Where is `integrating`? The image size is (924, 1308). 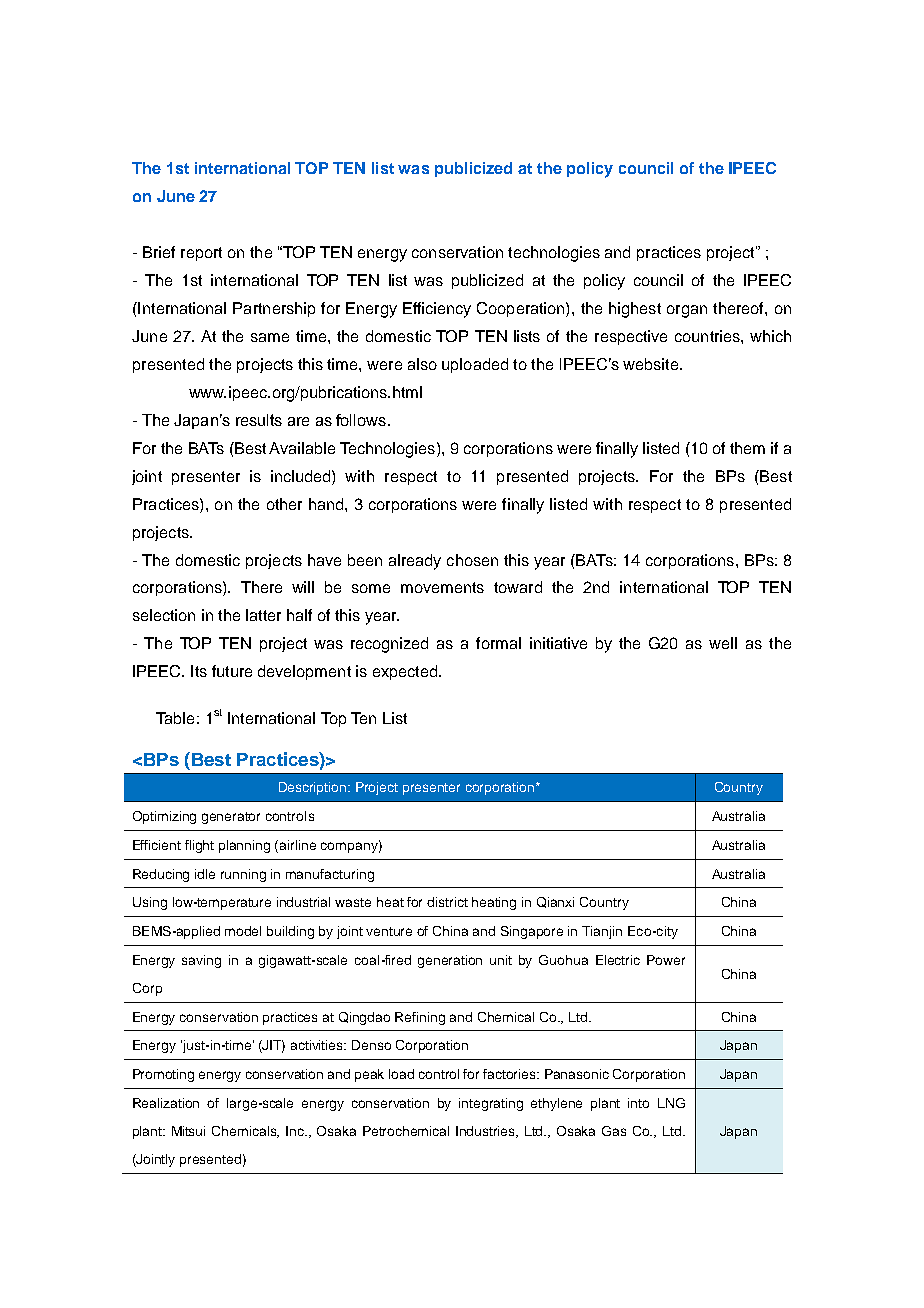
integrating is located at coordinates (491, 1104).
